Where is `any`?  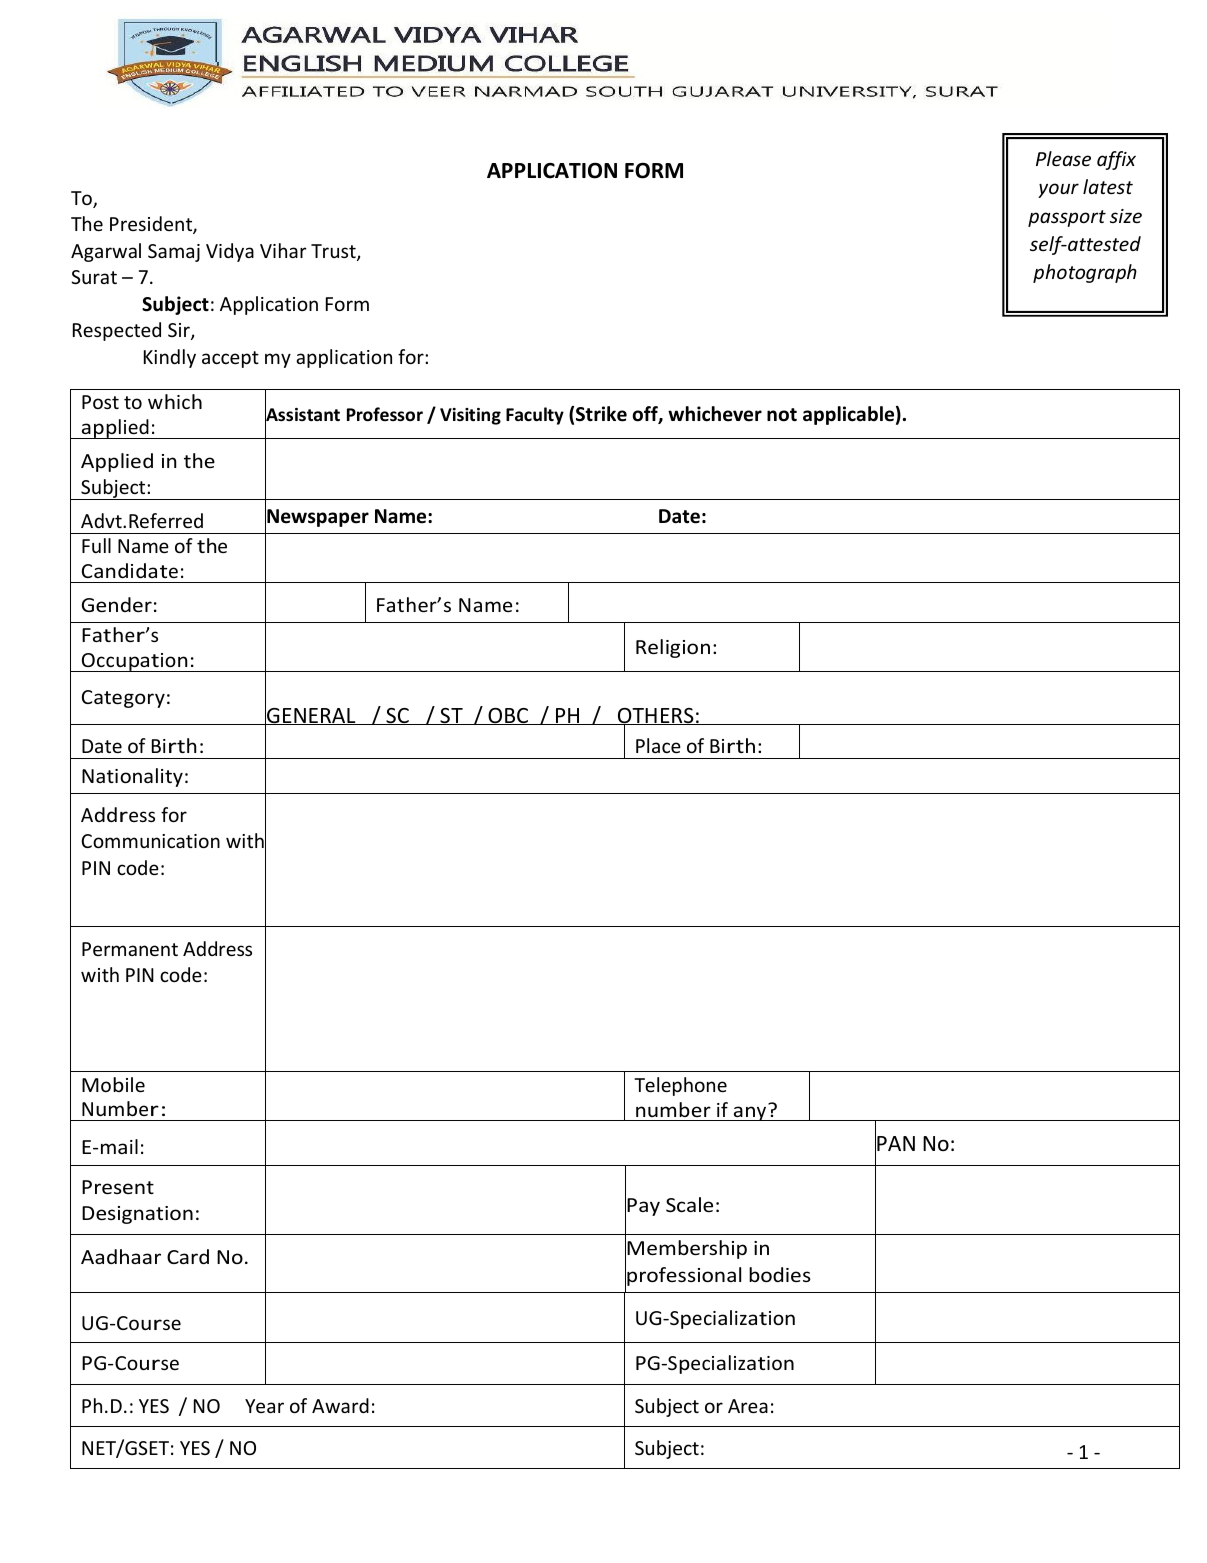
any is located at coordinates (750, 1112).
